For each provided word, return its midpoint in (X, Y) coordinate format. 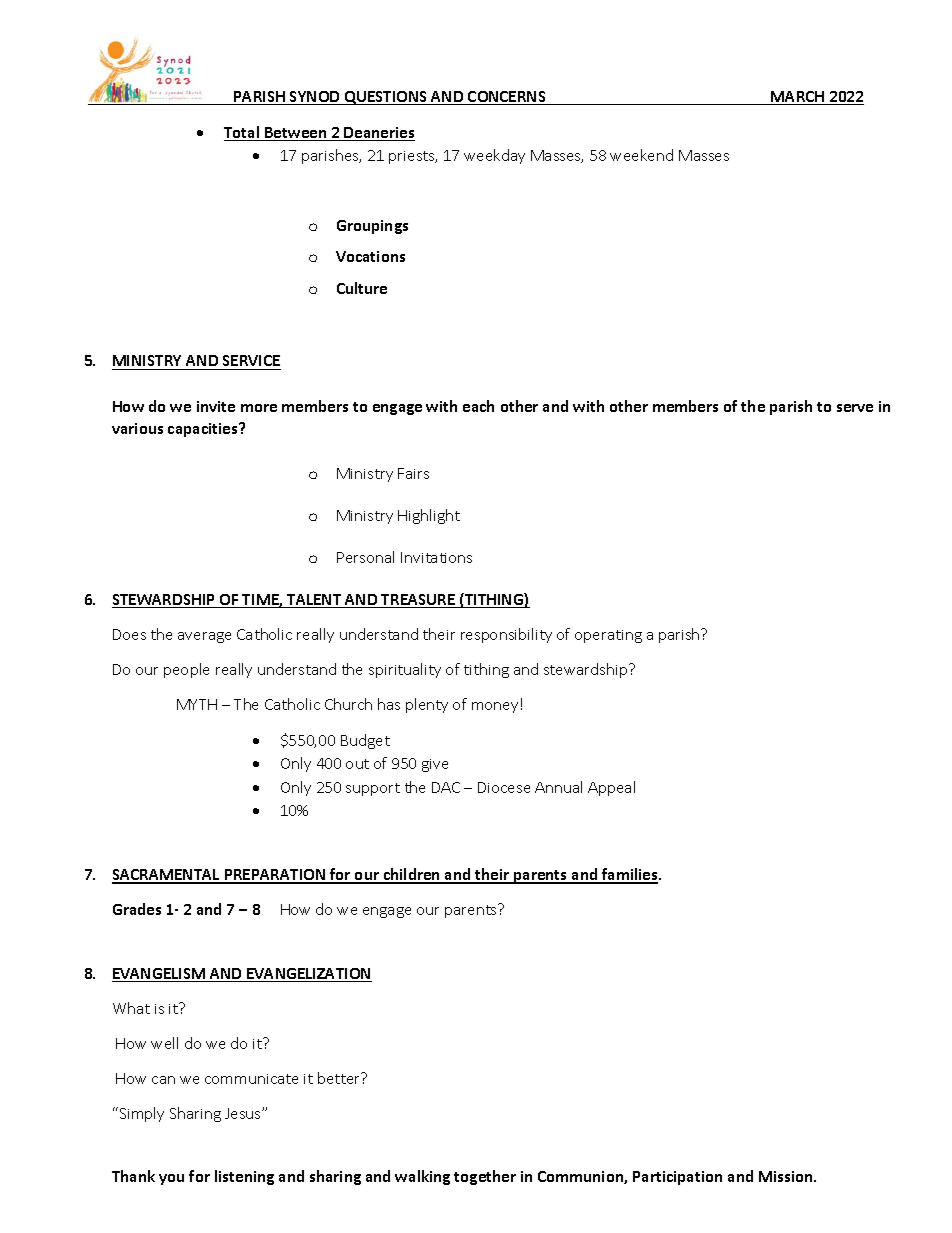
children (411, 875)
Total (243, 133)
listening (244, 1177)
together (485, 1177)
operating (608, 636)
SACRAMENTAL (167, 876)
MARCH (798, 98)
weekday (494, 156)
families (630, 875)
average (204, 637)
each (478, 406)
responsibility (506, 635)
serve (855, 408)
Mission (787, 1176)
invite (216, 406)
